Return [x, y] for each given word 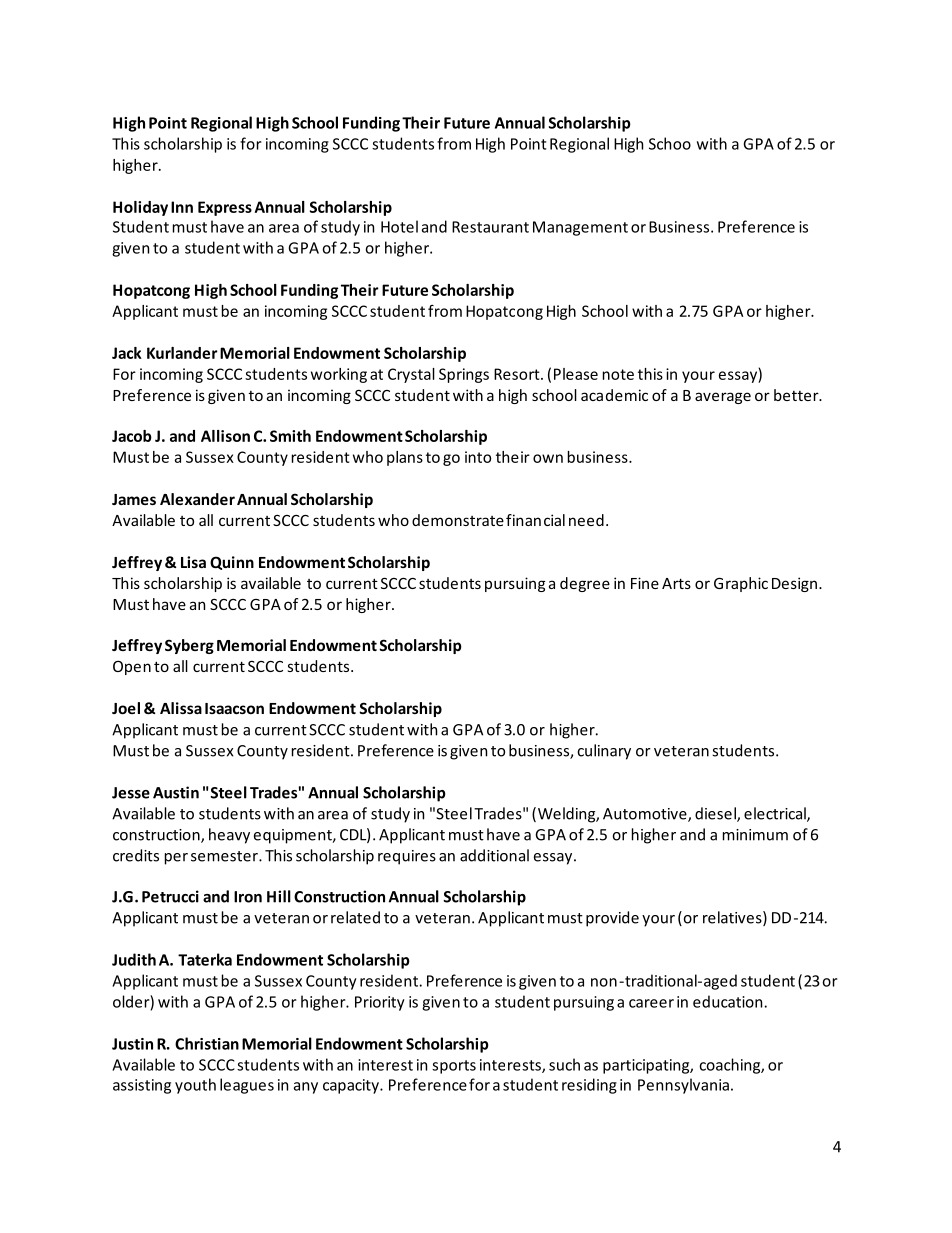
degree [585, 584]
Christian [207, 1043]
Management [580, 228]
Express [225, 208]
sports [454, 1067]
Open [132, 667]
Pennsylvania [683, 1086]
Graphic [741, 584]
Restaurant [490, 227]
